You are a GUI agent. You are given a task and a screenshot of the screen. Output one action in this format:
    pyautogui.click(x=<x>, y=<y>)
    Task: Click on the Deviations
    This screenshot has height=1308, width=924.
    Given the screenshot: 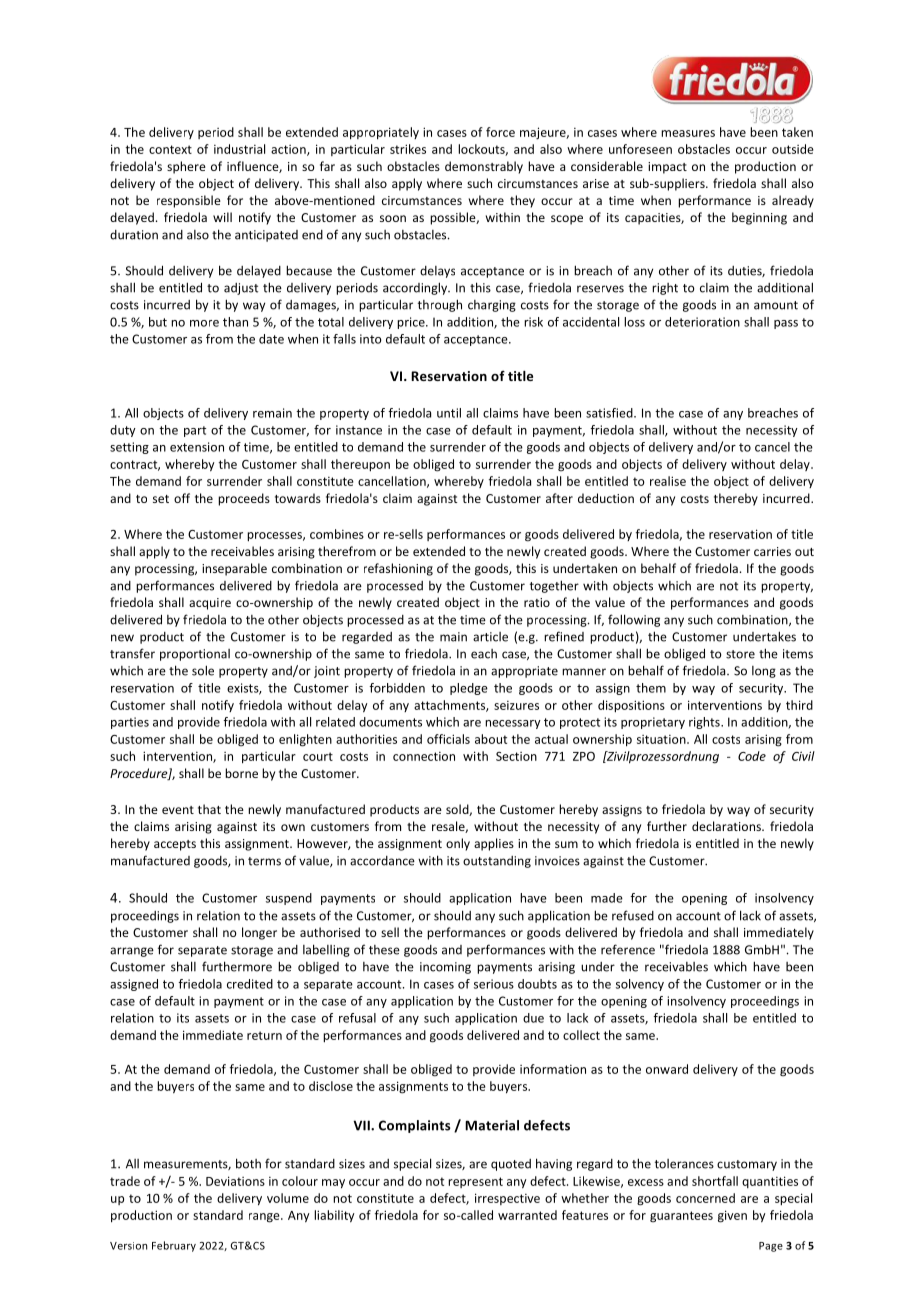 What is the action you would take?
    pyautogui.click(x=235, y=1181)
